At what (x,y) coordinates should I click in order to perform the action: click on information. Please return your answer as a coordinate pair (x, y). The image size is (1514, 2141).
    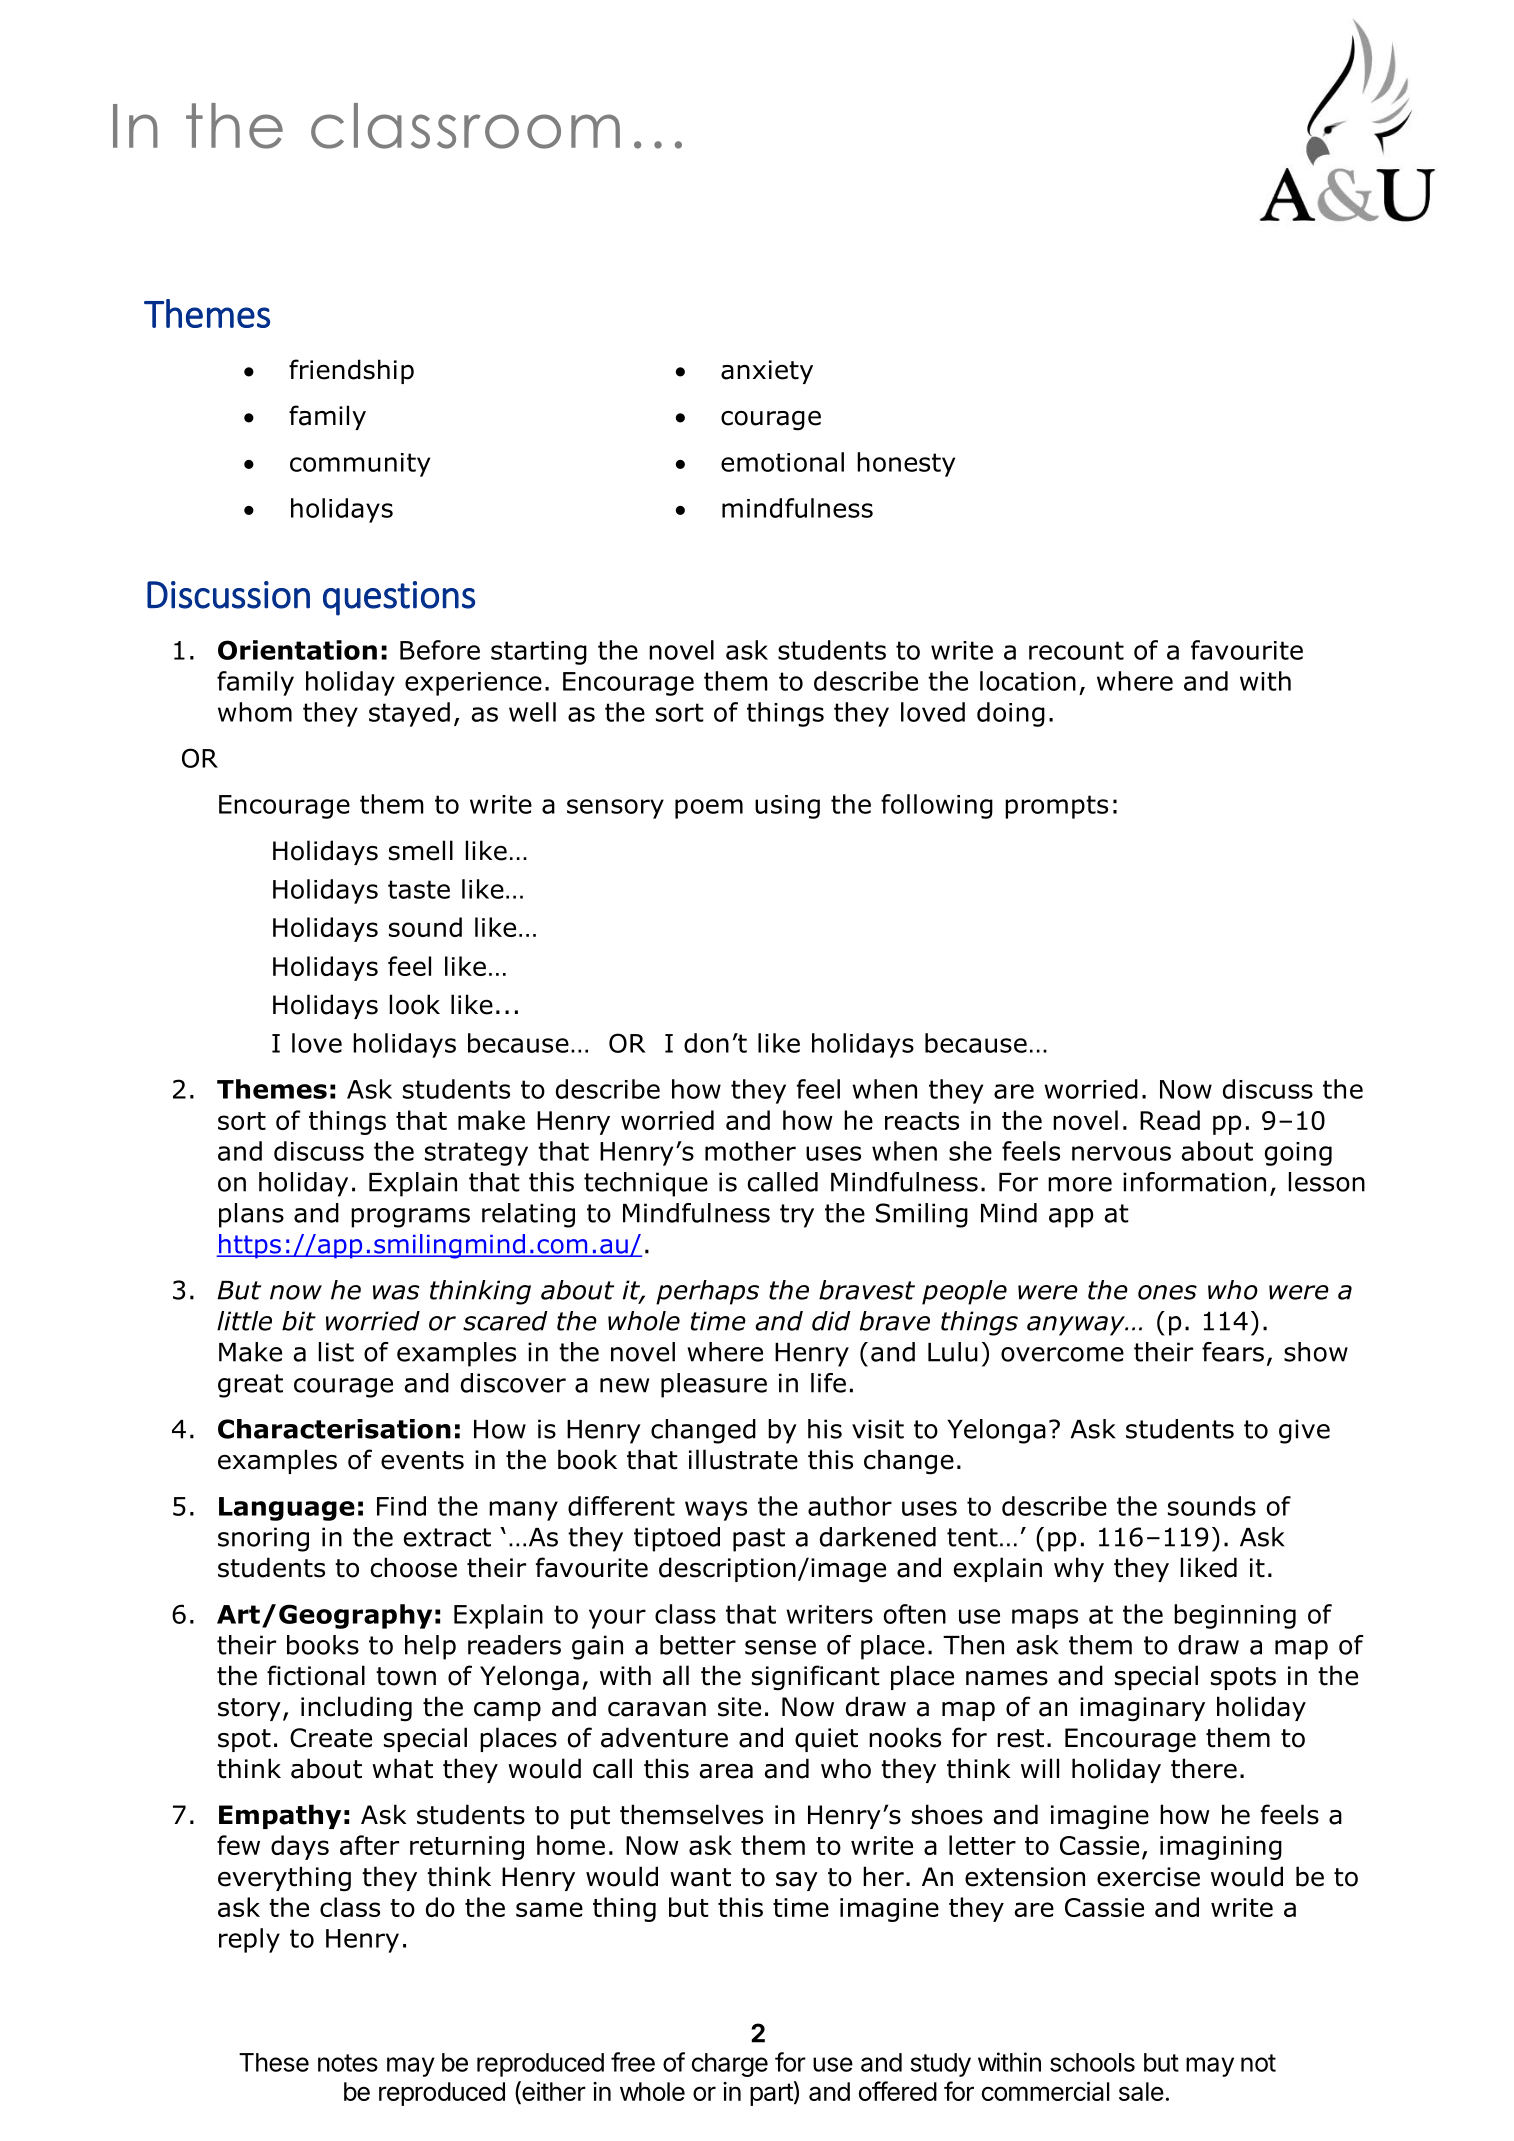
    Looking at the image, I should click on (1194, 1182).
